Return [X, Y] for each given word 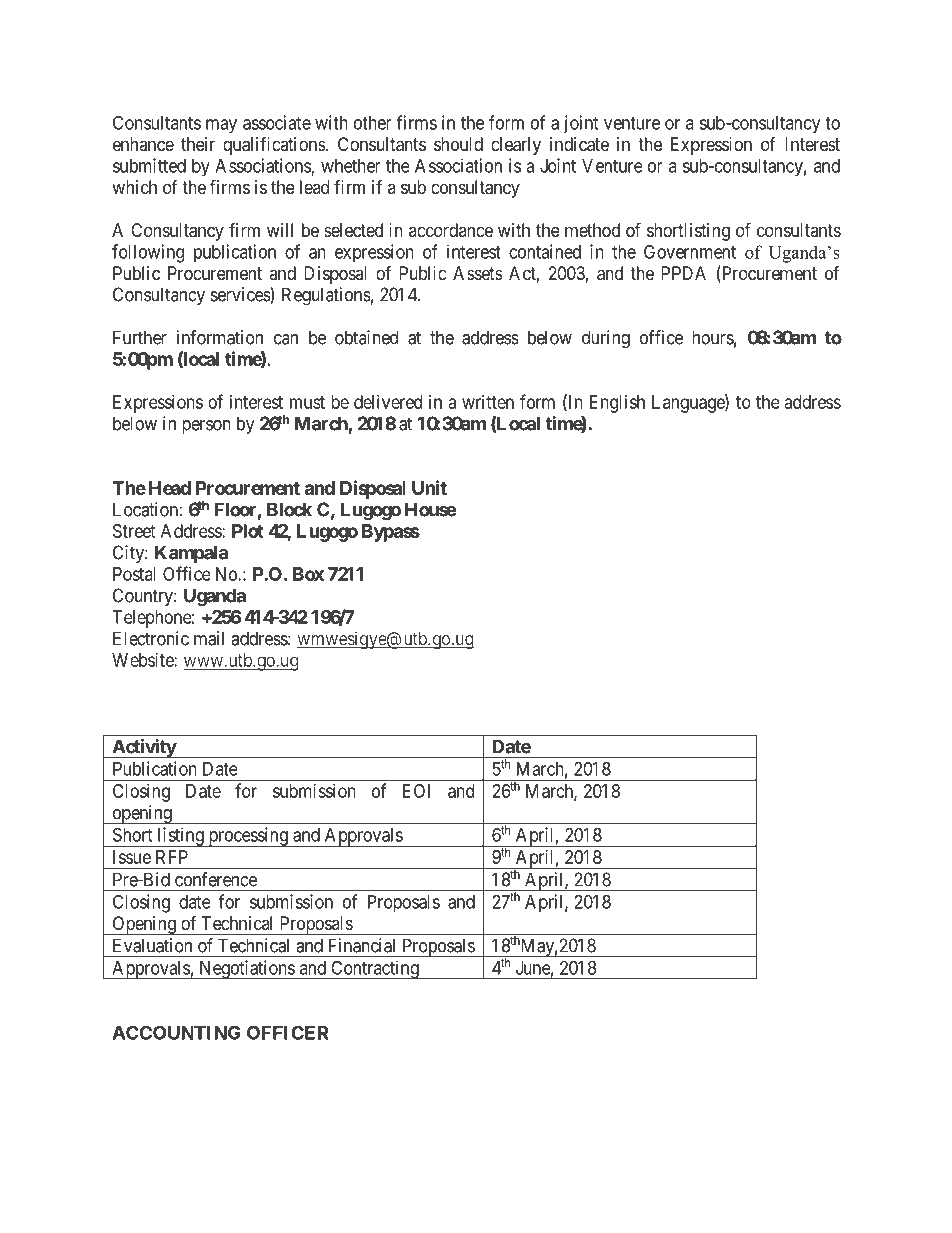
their [198, 144]
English [617, 404]
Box [308, 574]
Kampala [191, 554]
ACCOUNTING [176, 1032]
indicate [579, 144]
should [458, 144]
